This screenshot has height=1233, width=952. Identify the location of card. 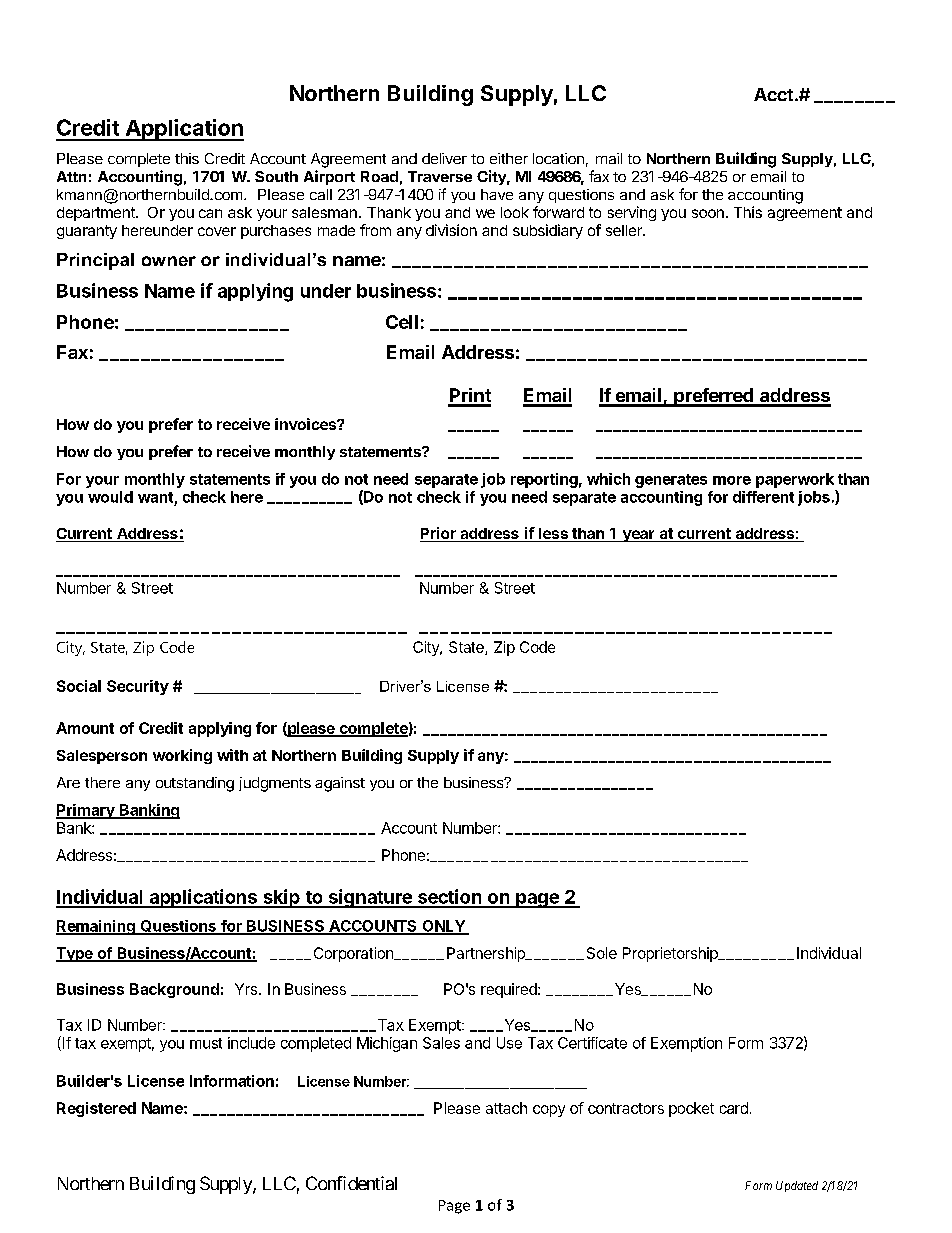
(734, 1108).
